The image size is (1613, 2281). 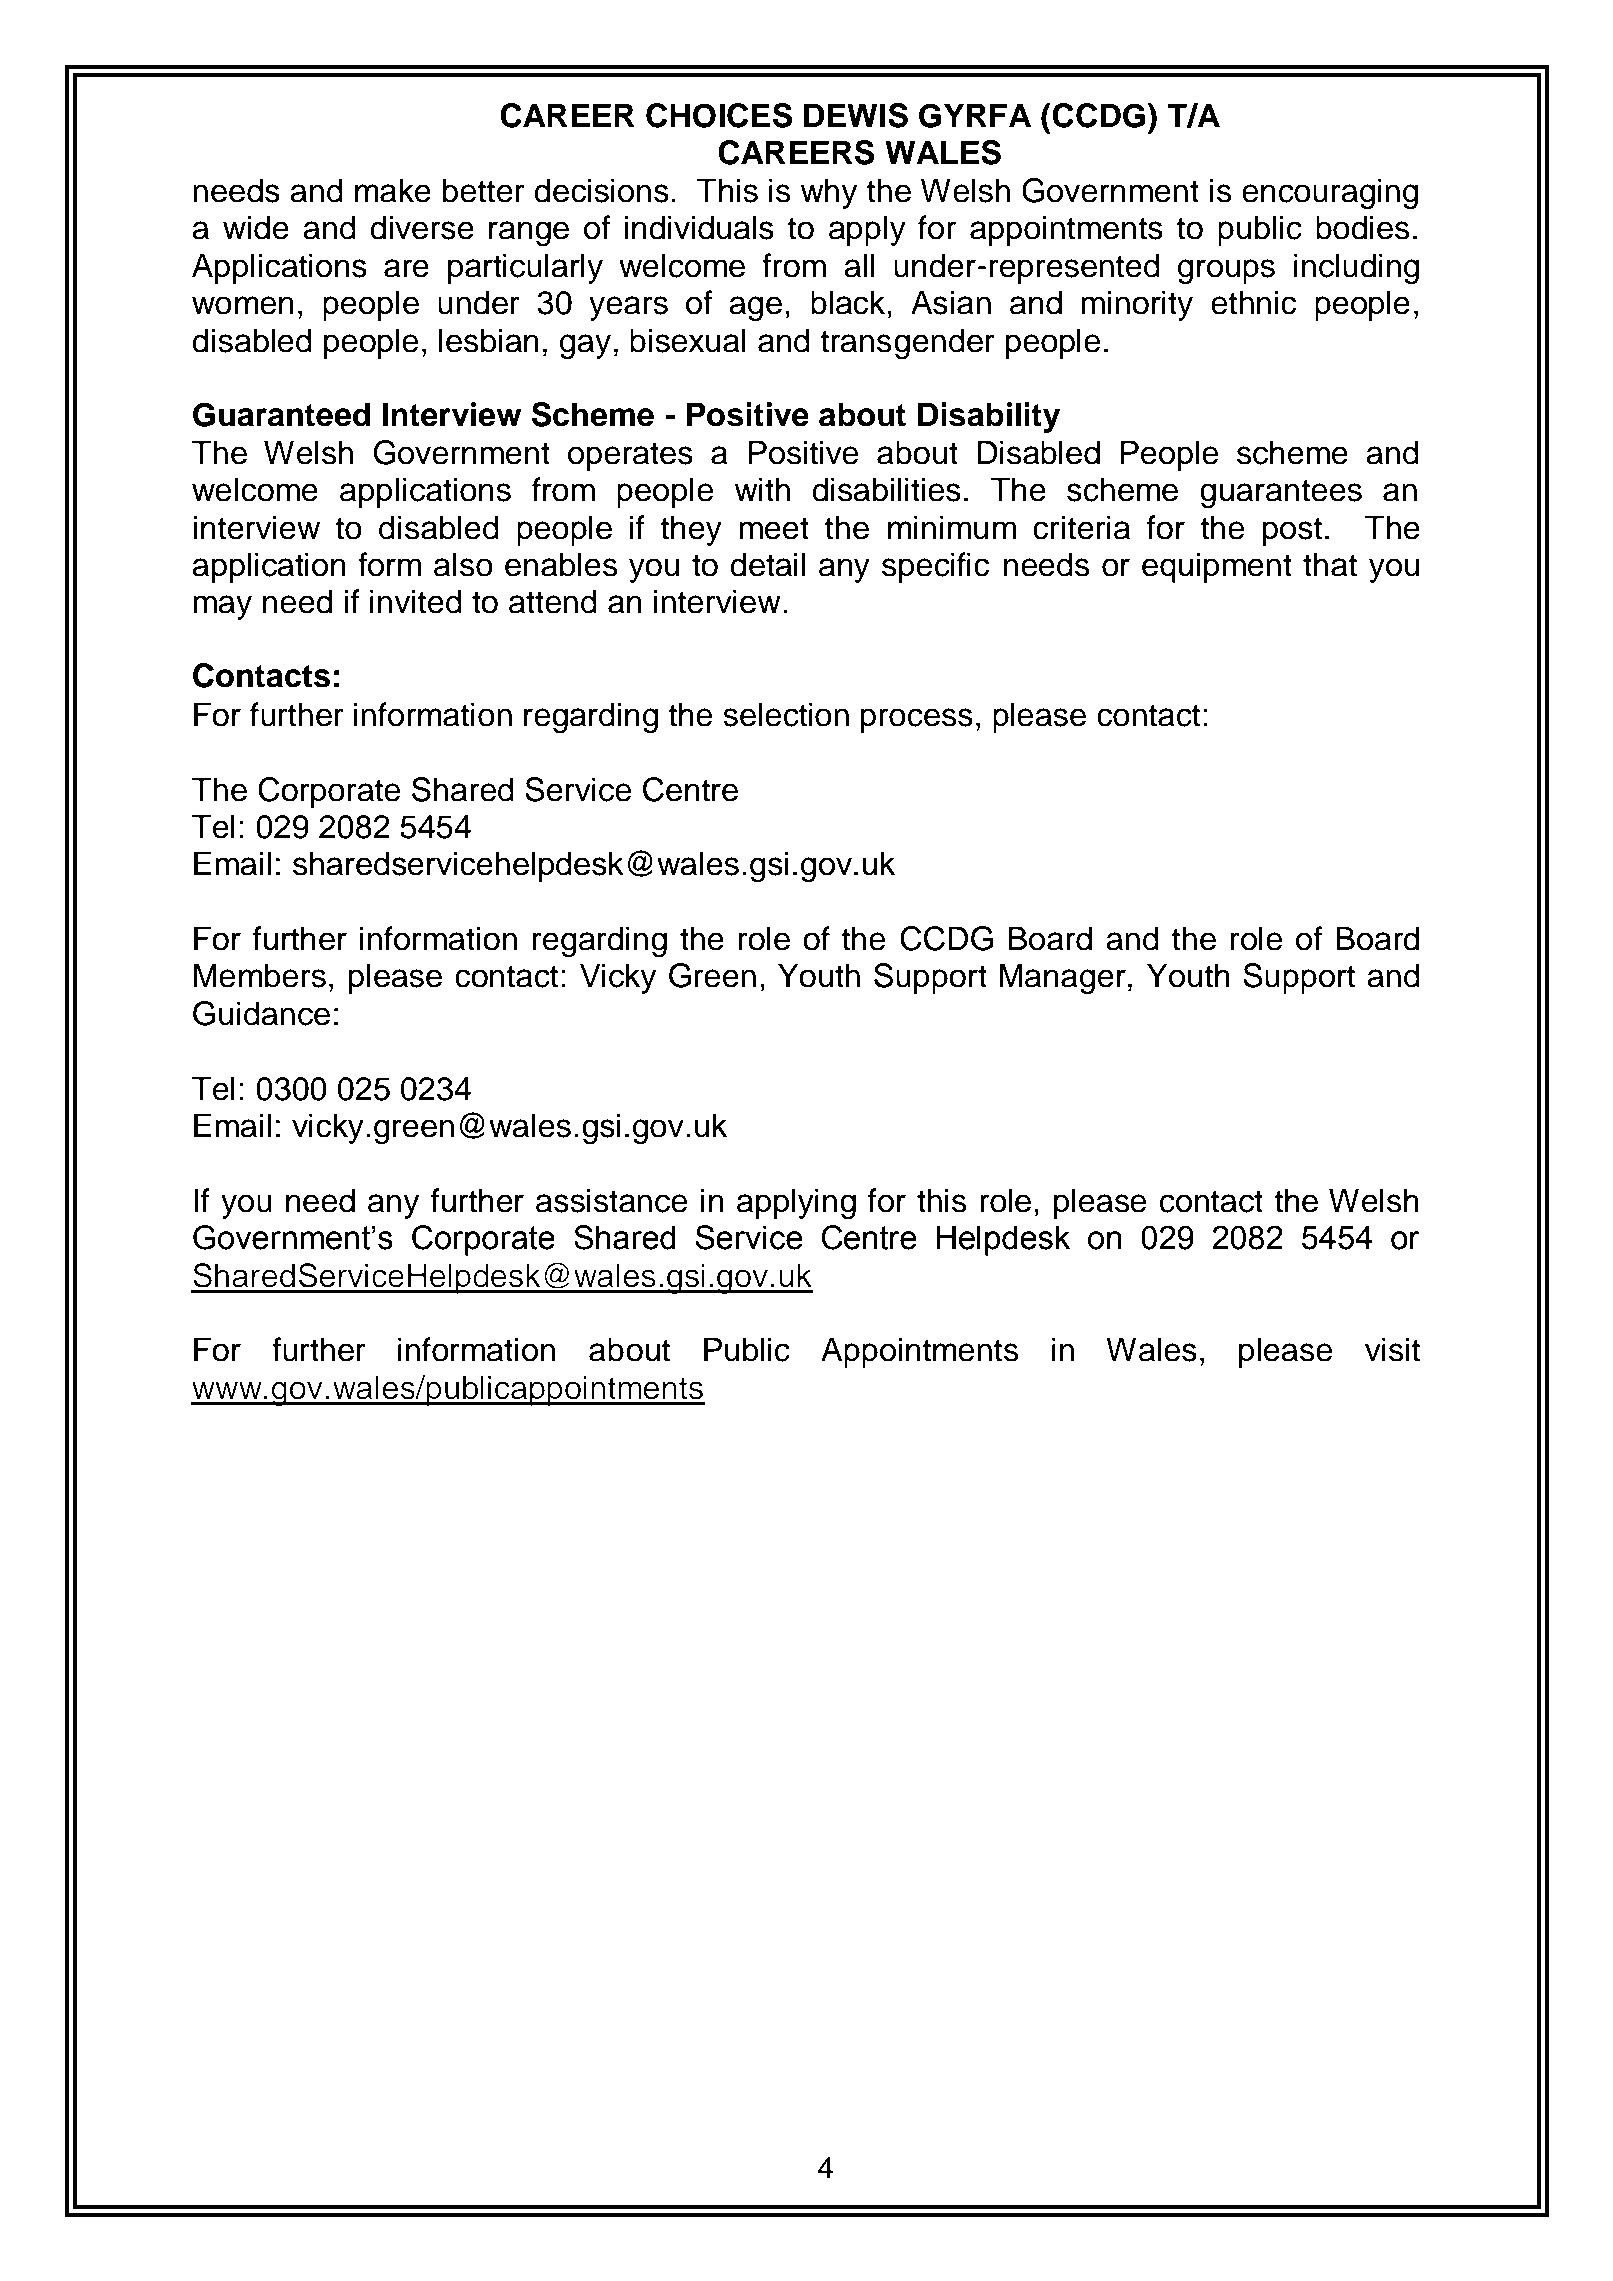 I want to click on encouraging, so click(x=1330, y=193).
